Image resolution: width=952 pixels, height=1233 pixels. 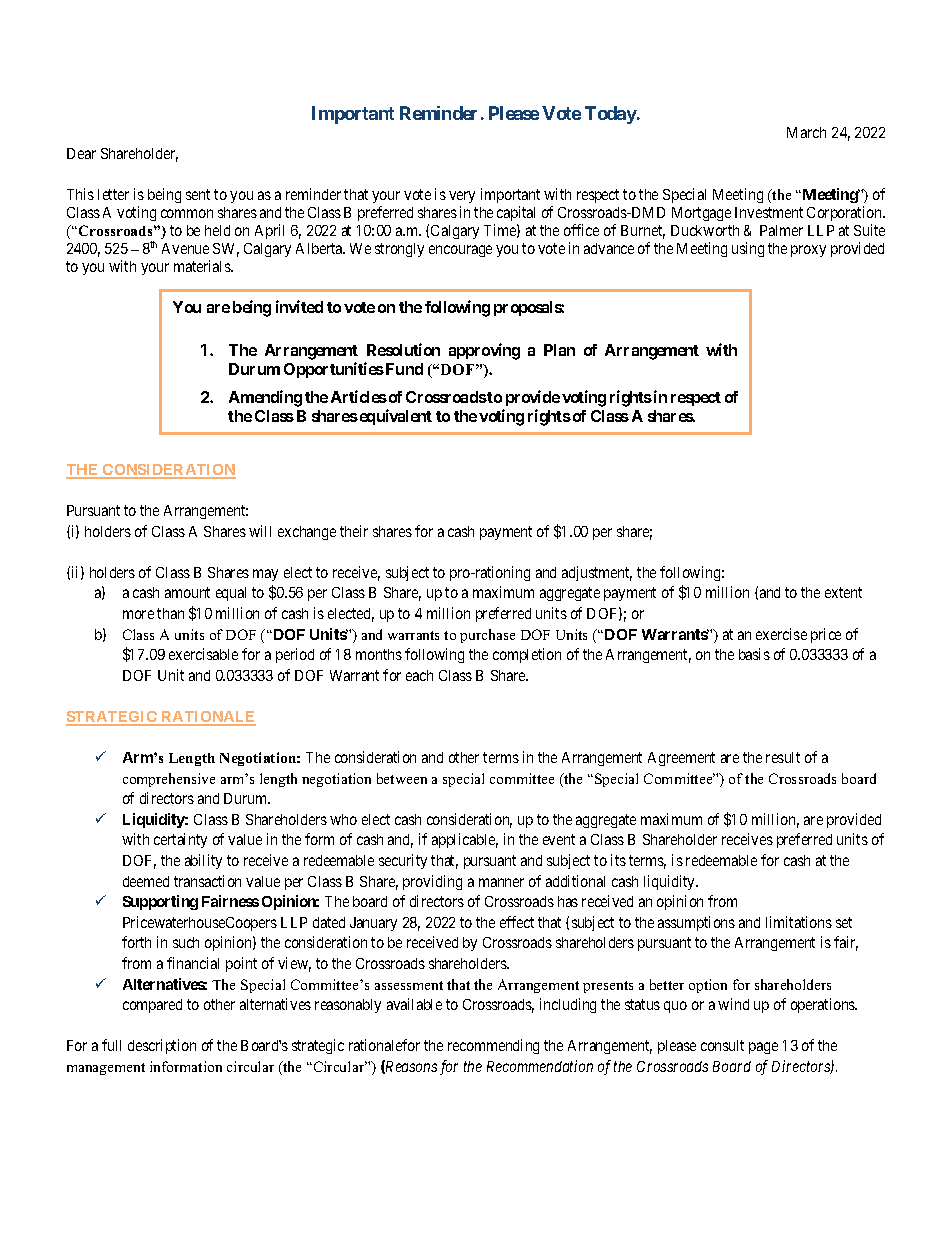 I want to click on description, so click(x=162, y=1046).
